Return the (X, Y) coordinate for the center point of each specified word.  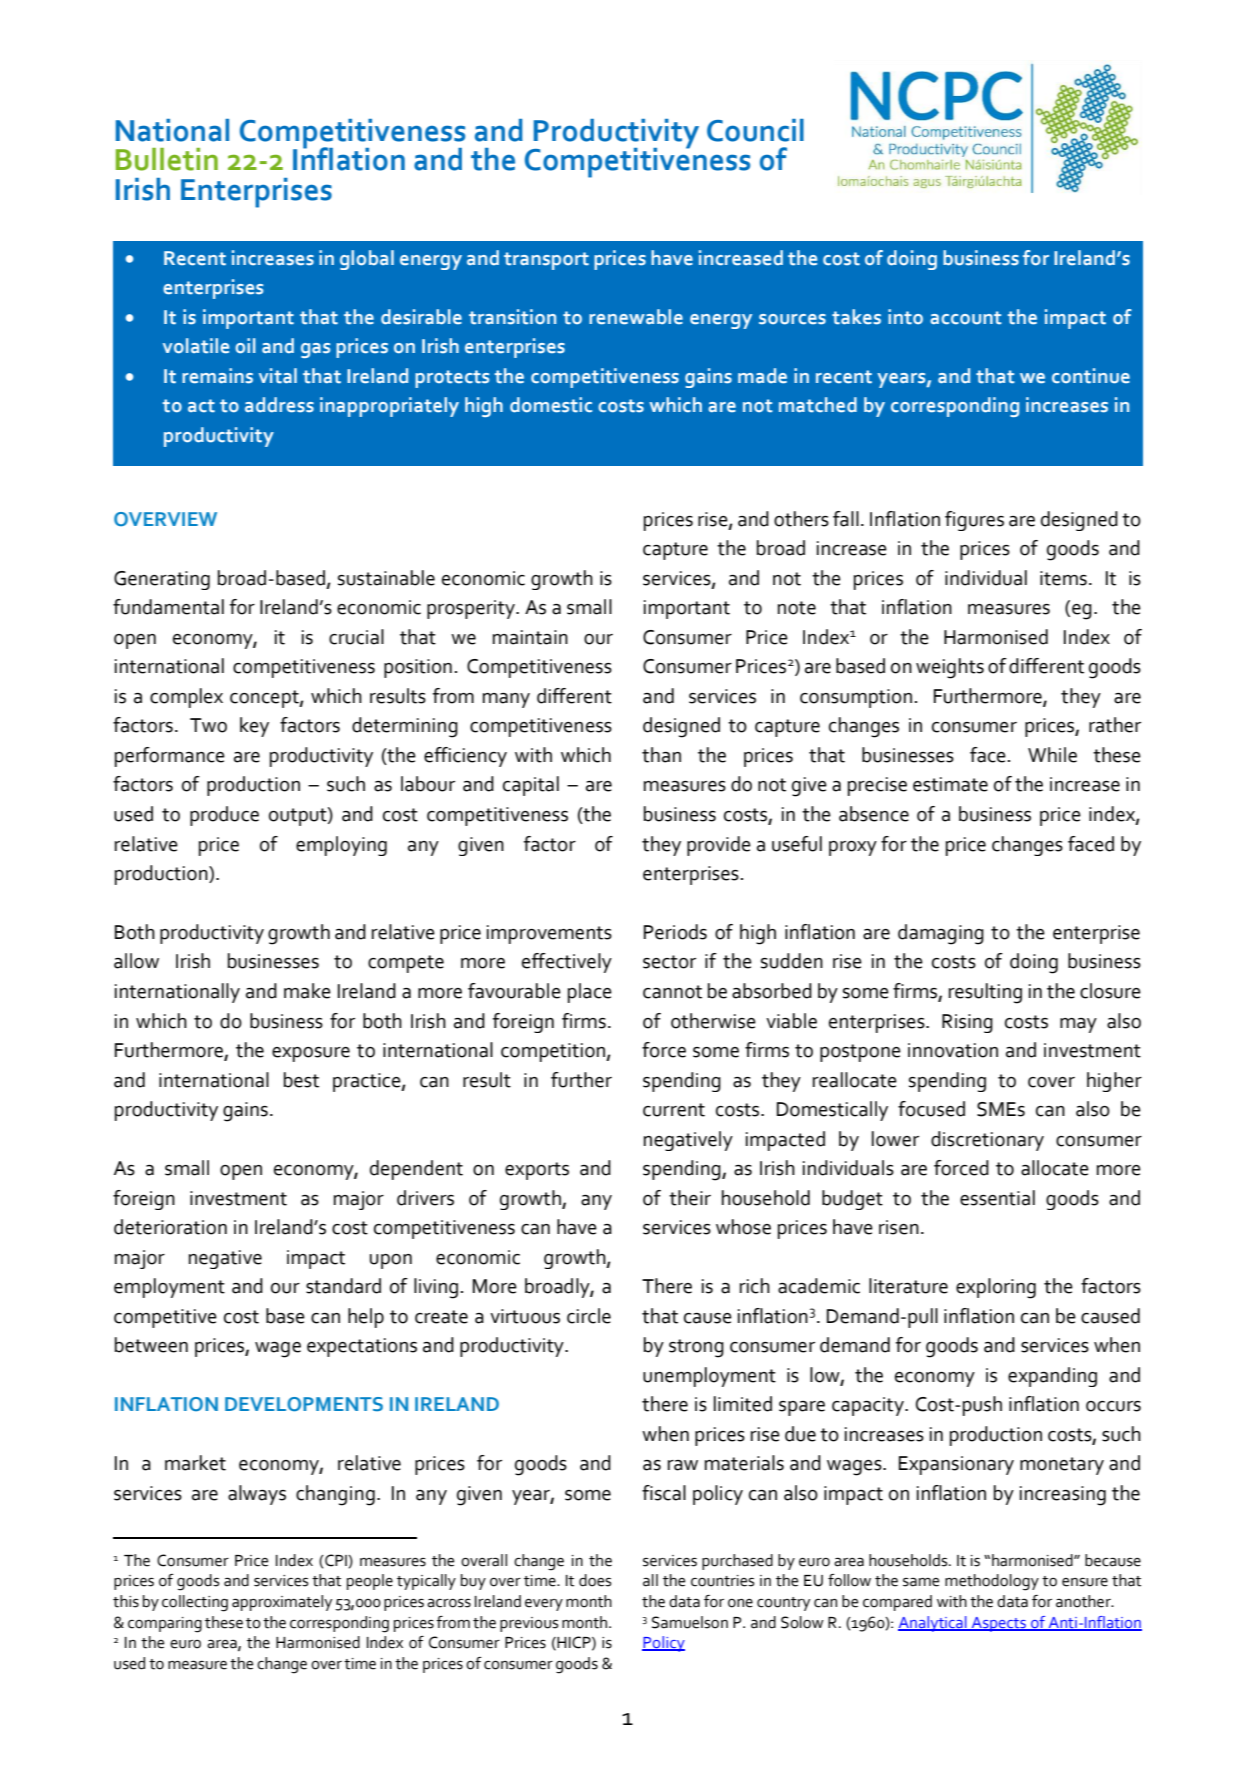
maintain (530, 637)
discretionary (987, 1141)
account (966, 318)
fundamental (168, 607)
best (301, 1080)
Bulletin (167, 159)
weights (950, 668)
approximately (282, 1603)
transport (546, 261)
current (674, 1110)
